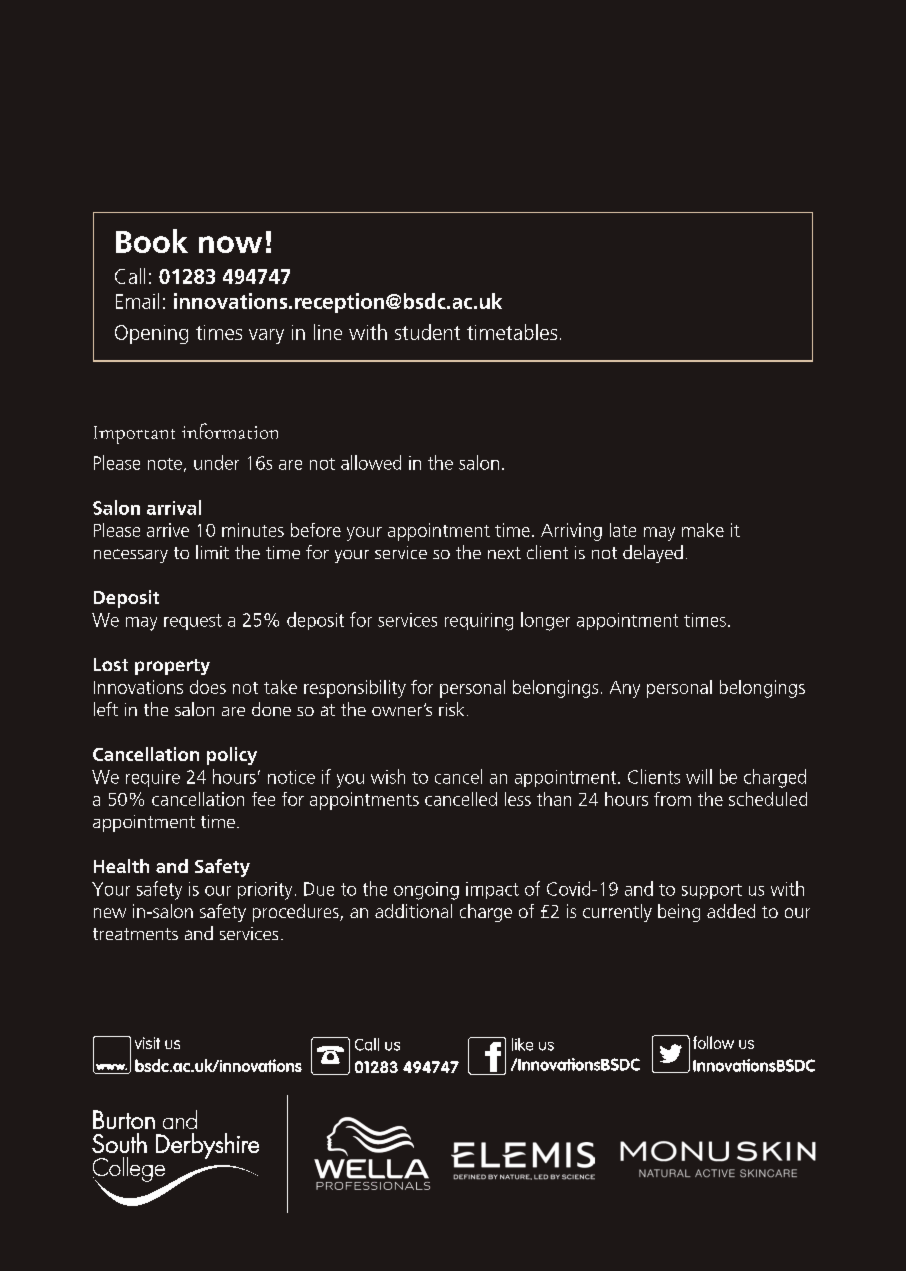  I want to click on line, so click(328, 332).
